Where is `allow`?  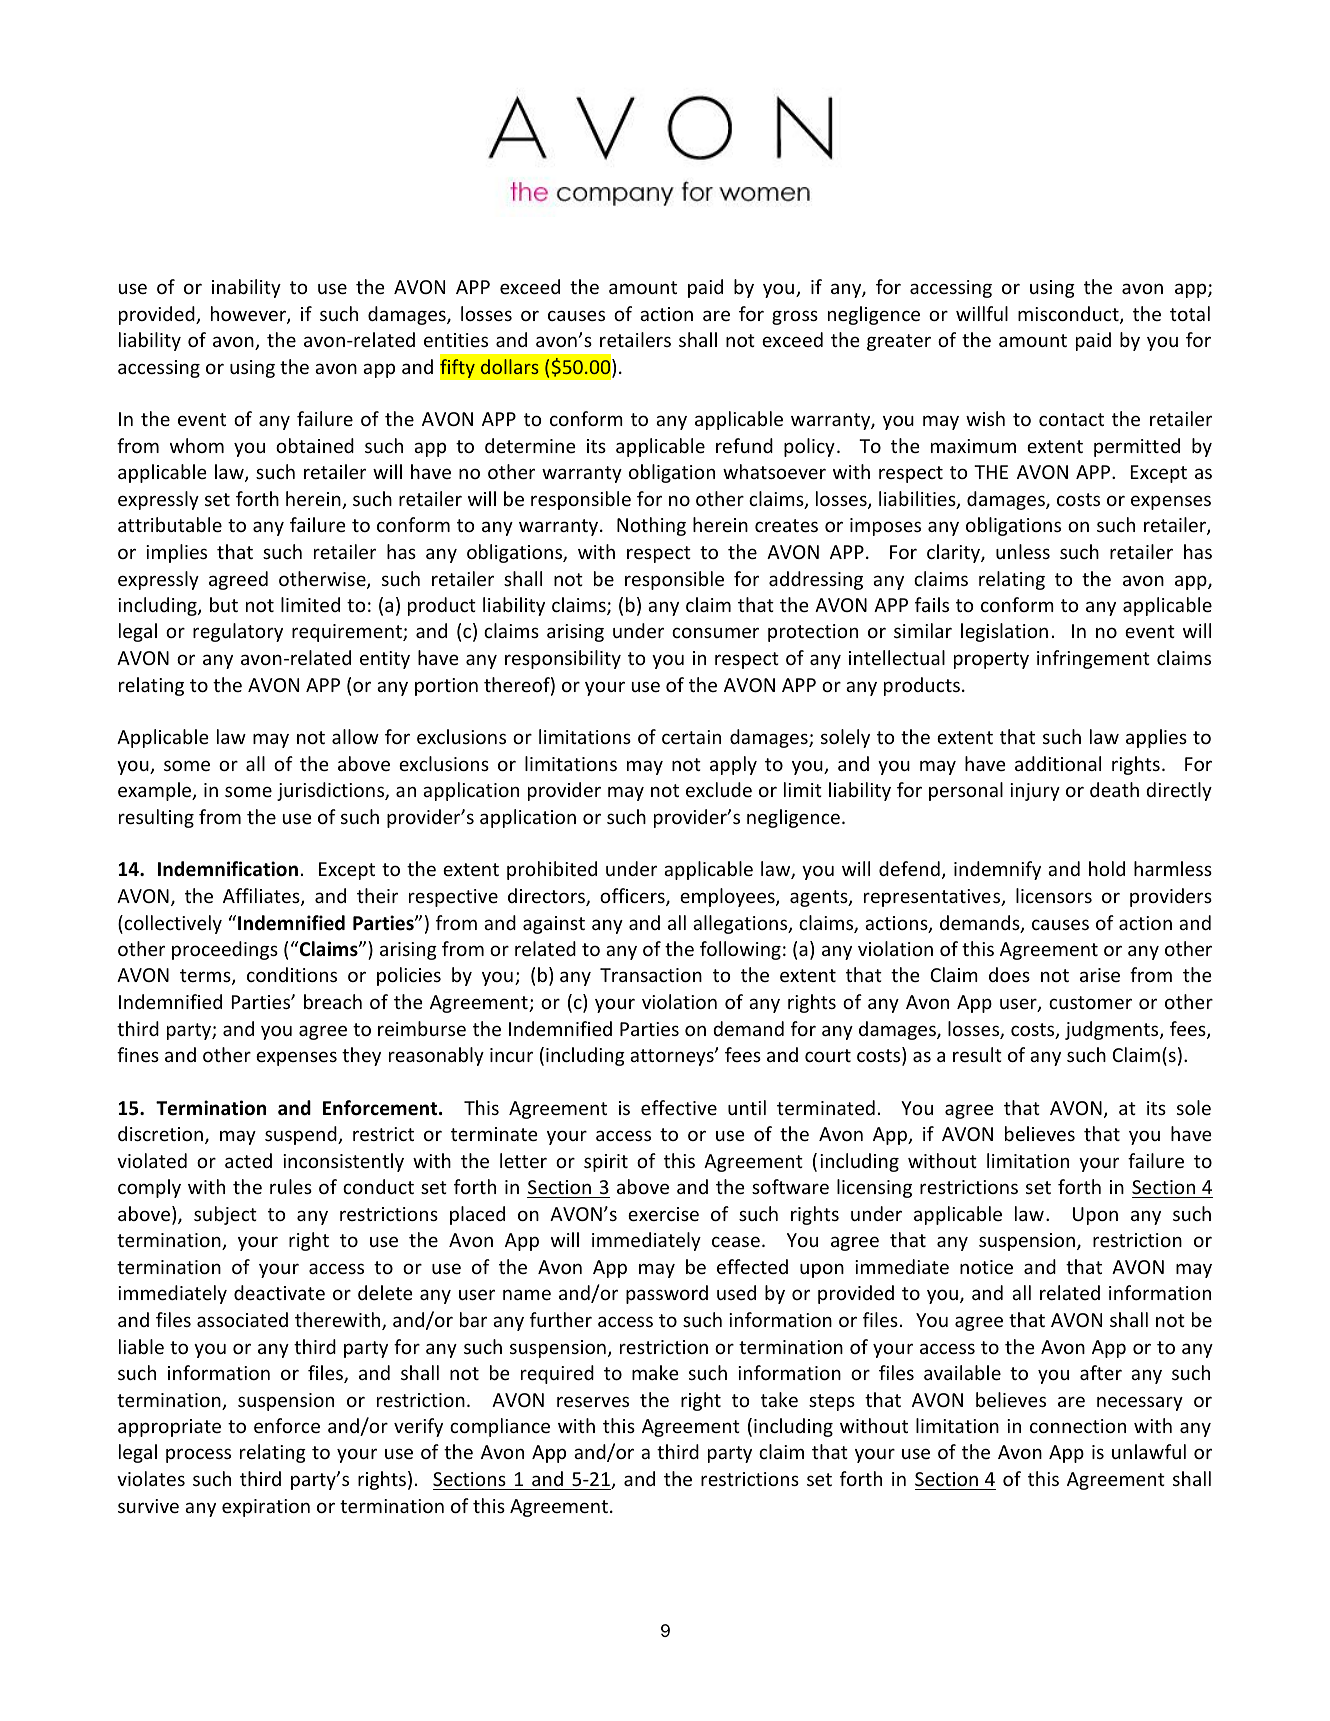 allow is located at coordinates (355, 736).
